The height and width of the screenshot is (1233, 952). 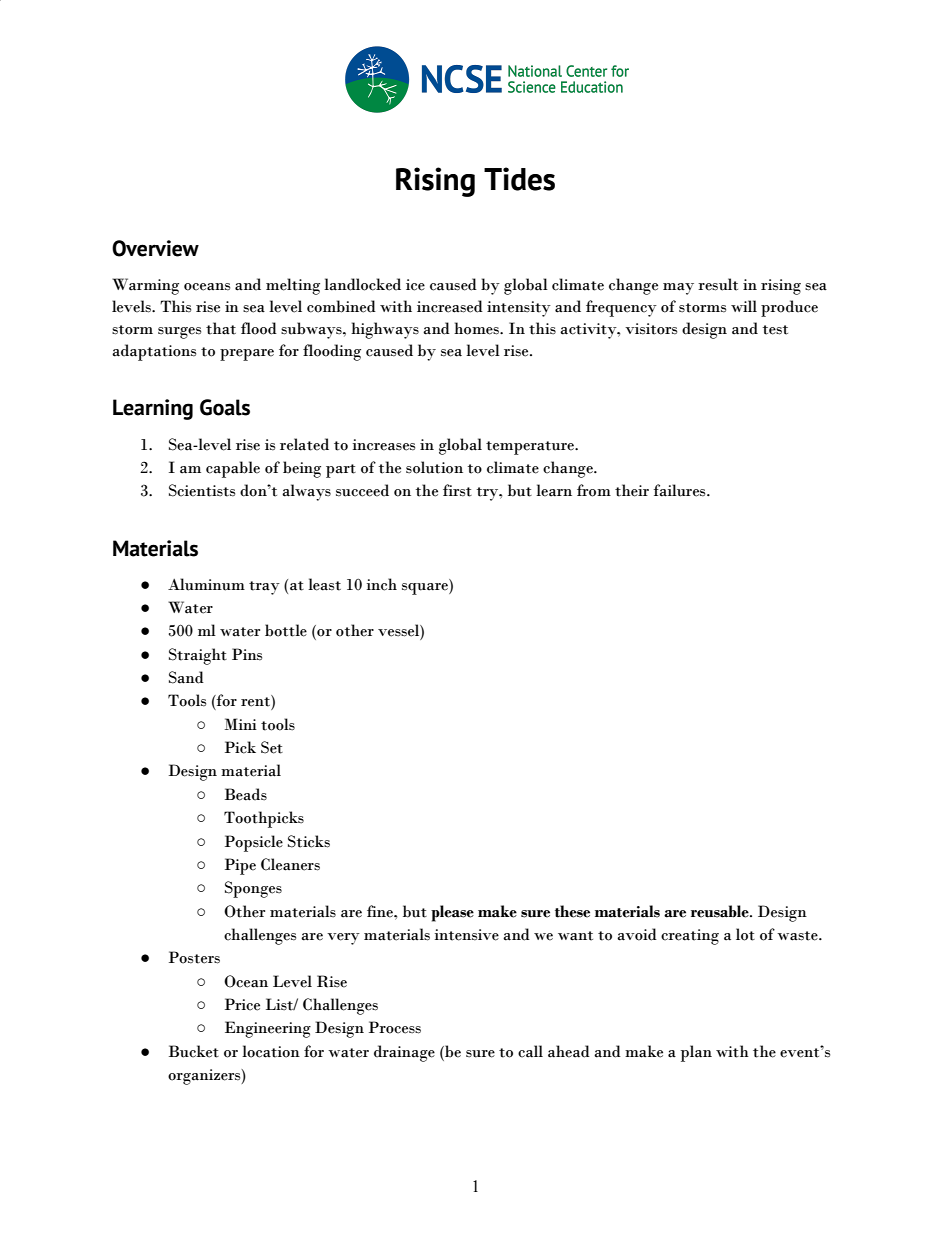 I want to click on Price, so click(x=242, y=1004).
